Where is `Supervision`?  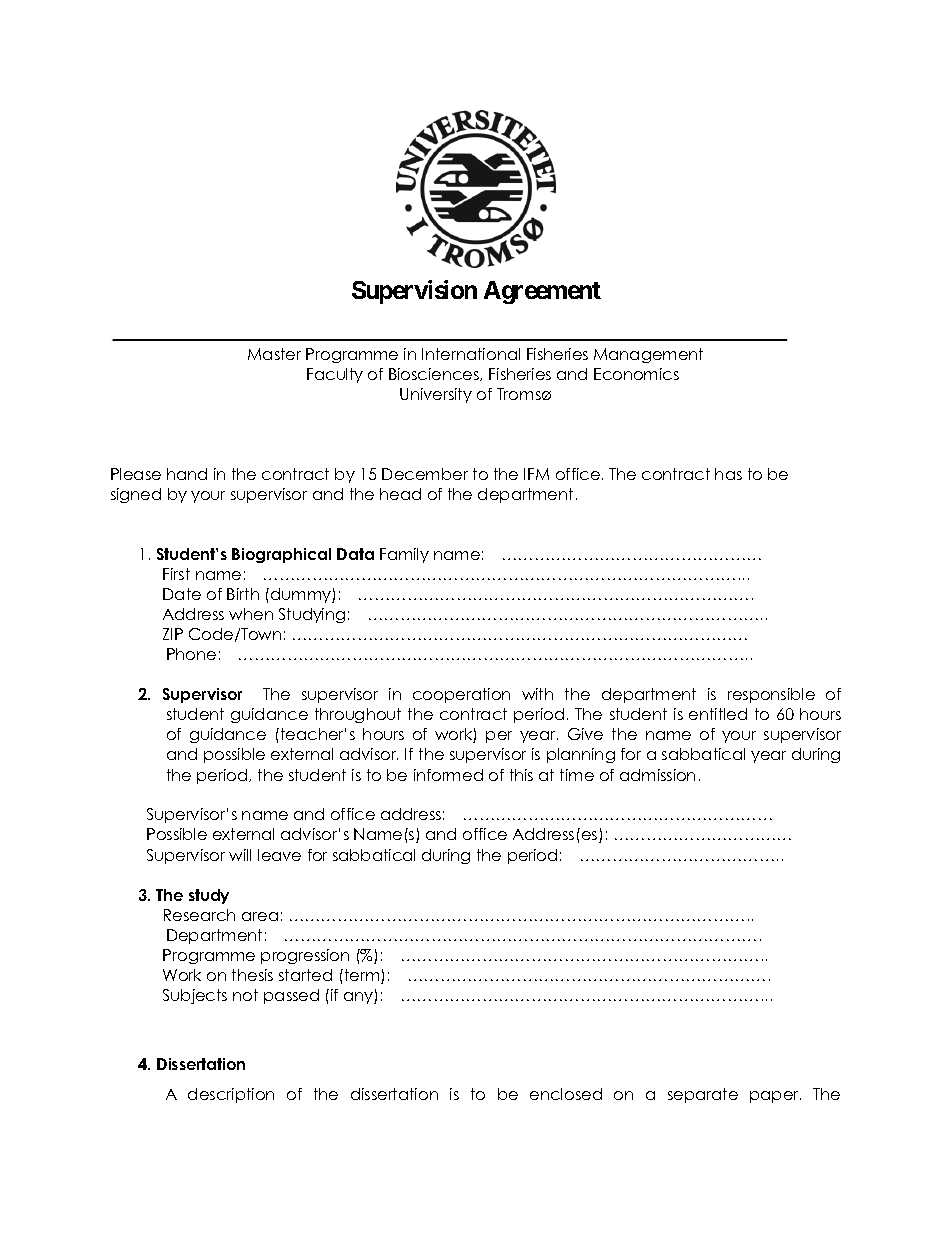
Supervision is located at coordinates (414, 292).
